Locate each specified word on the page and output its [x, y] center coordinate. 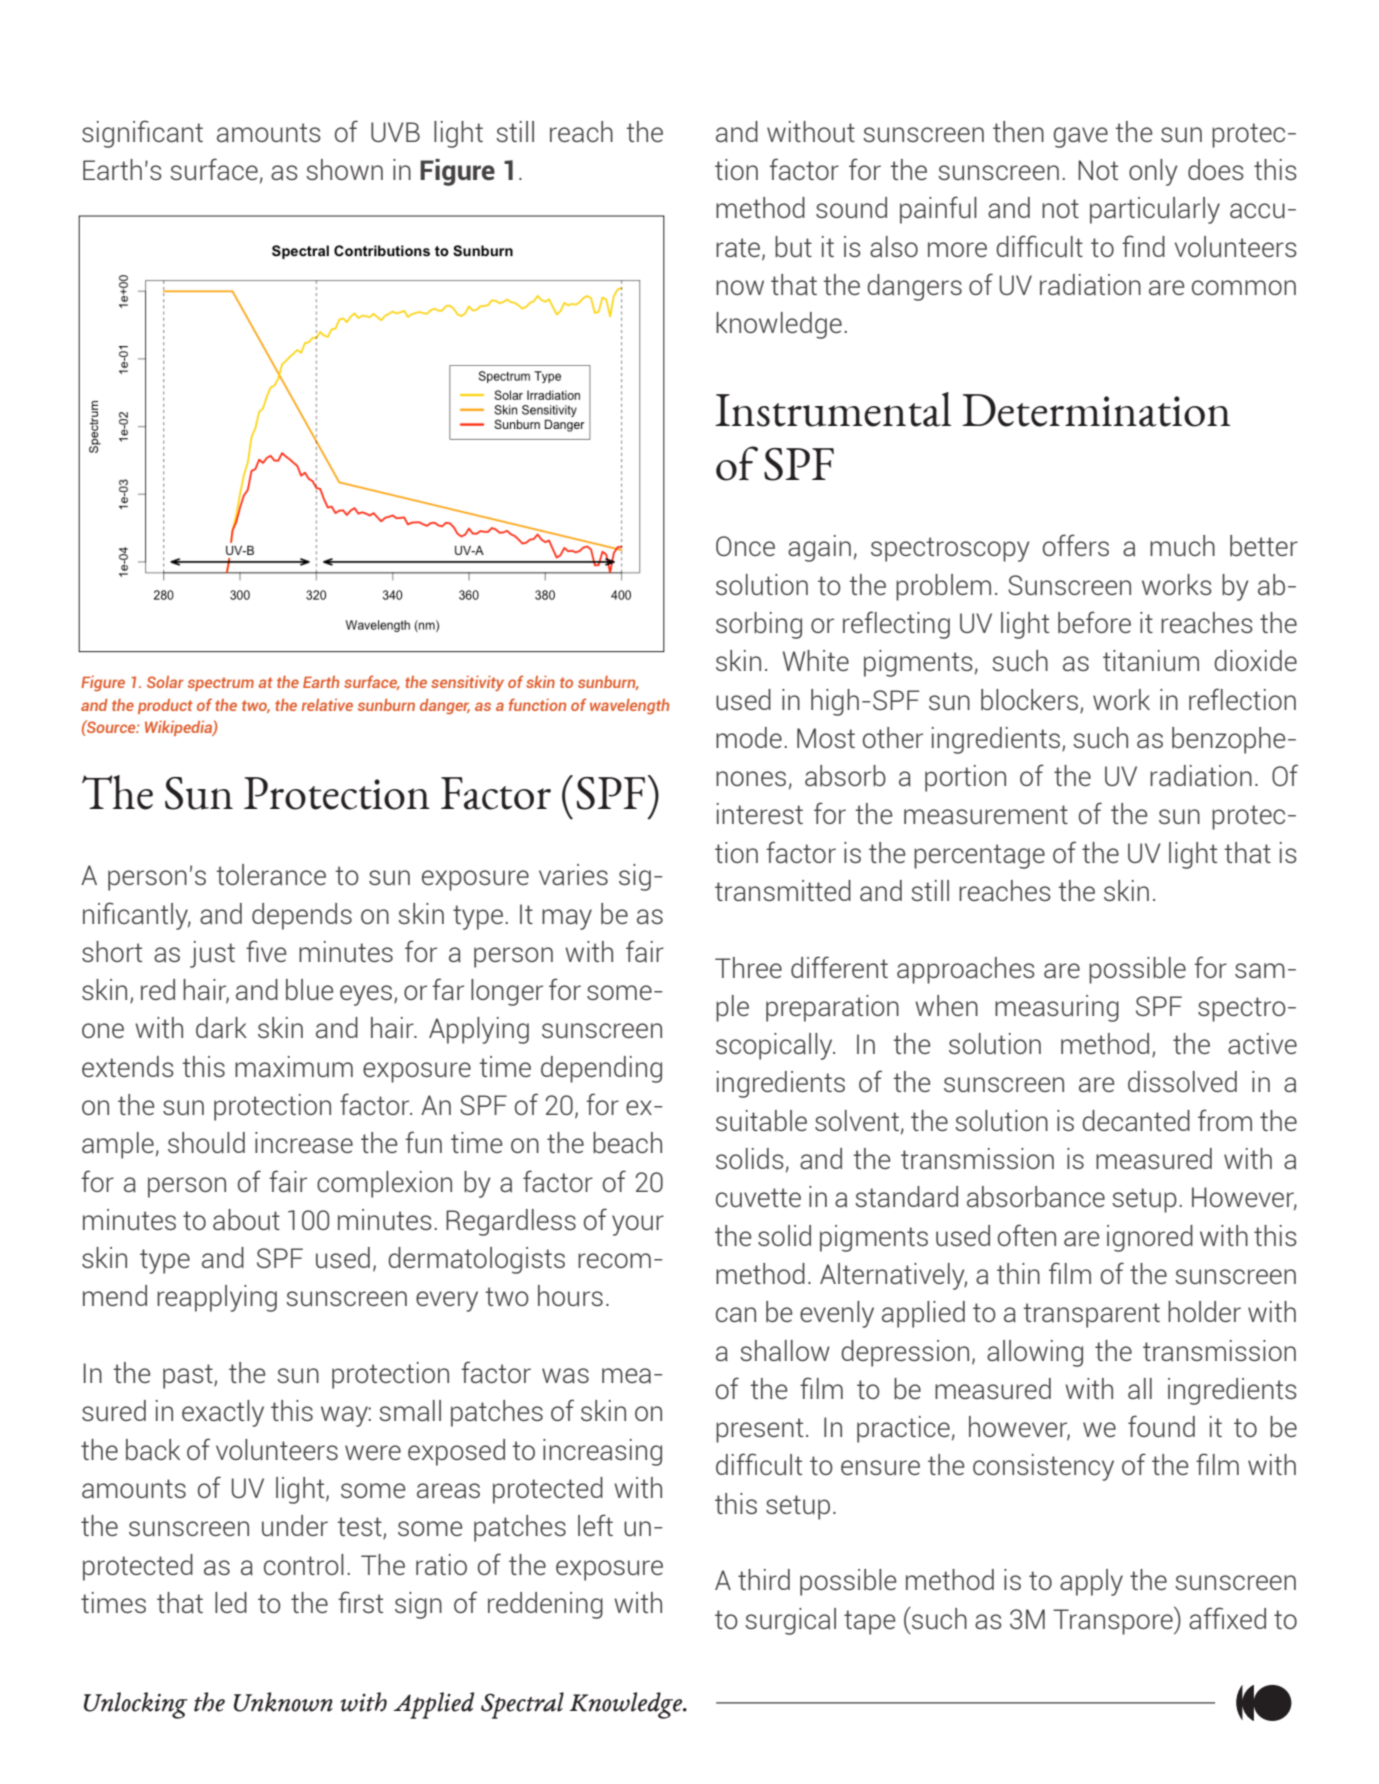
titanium [1151, 660]
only [1153, 172]
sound [851, 207]
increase [304, 1142]
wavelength [629, 706]
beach [627, 1142]
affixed [1227, 1618]
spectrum [221, 684]
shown [344, 169]
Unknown [283, 1702]
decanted [1136, 1120]
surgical [790, 1621]
